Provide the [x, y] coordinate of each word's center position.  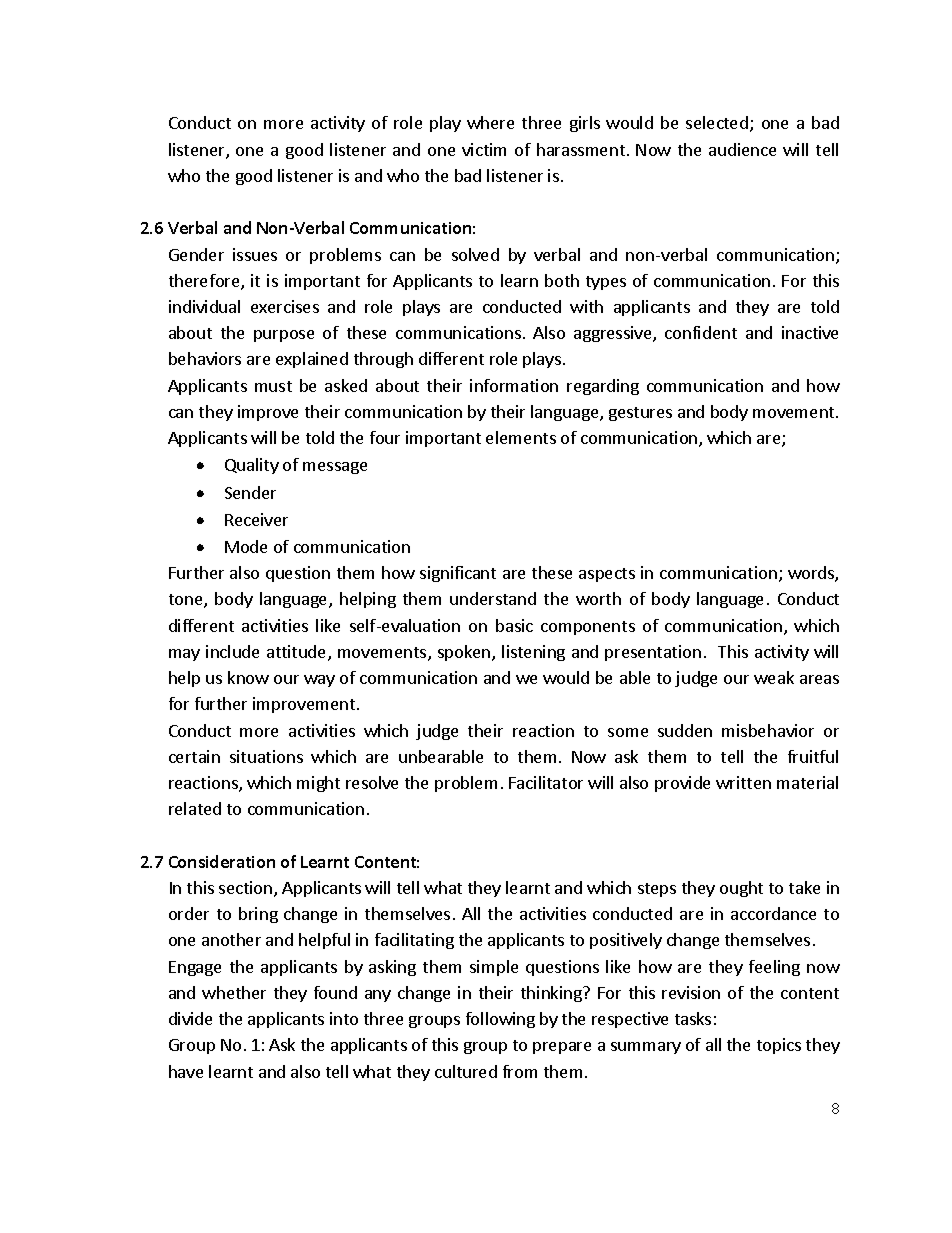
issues [255, 254]
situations [266, 756]
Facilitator [546, 782]
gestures [640, 414]
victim [484, 149]
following [500, 1020]
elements [521, 437]
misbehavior [768, 730]
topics [779, 1046]
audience [742, 149]
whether [234, 992]
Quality [252, 466]
